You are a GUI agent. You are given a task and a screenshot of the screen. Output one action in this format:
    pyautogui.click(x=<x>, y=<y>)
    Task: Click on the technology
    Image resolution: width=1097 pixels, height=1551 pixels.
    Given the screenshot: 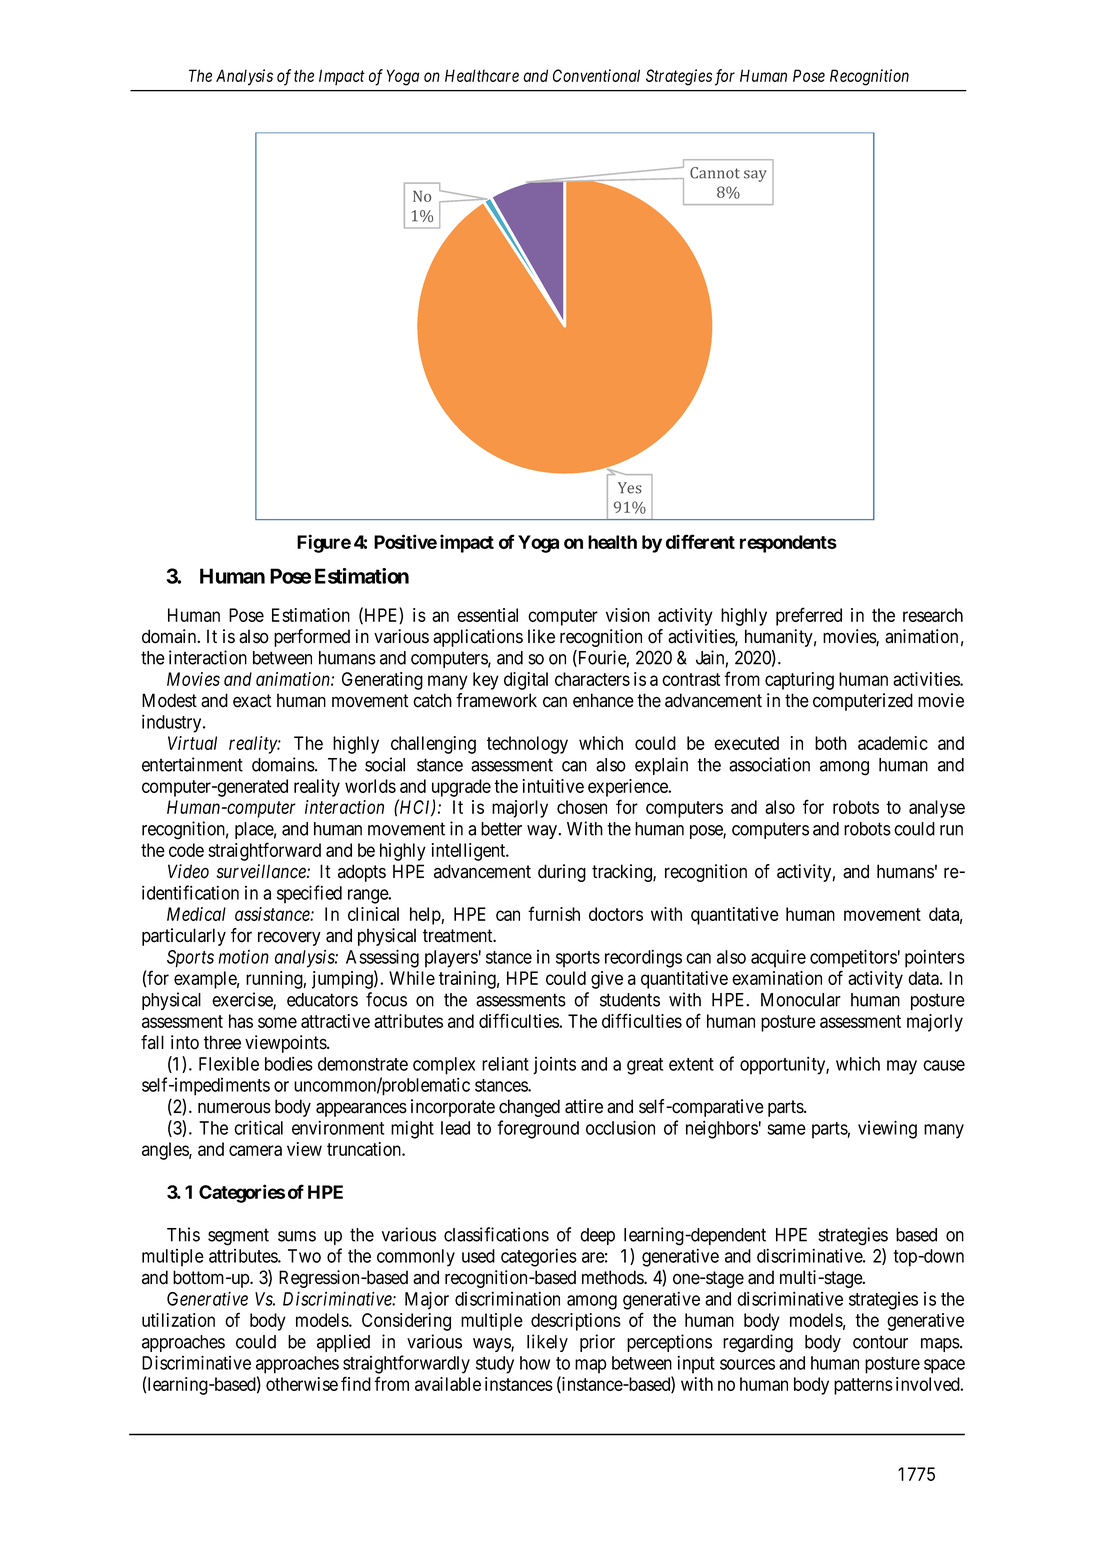 What is the action you would take?
    pyautogui.click(x=527, y=745)
